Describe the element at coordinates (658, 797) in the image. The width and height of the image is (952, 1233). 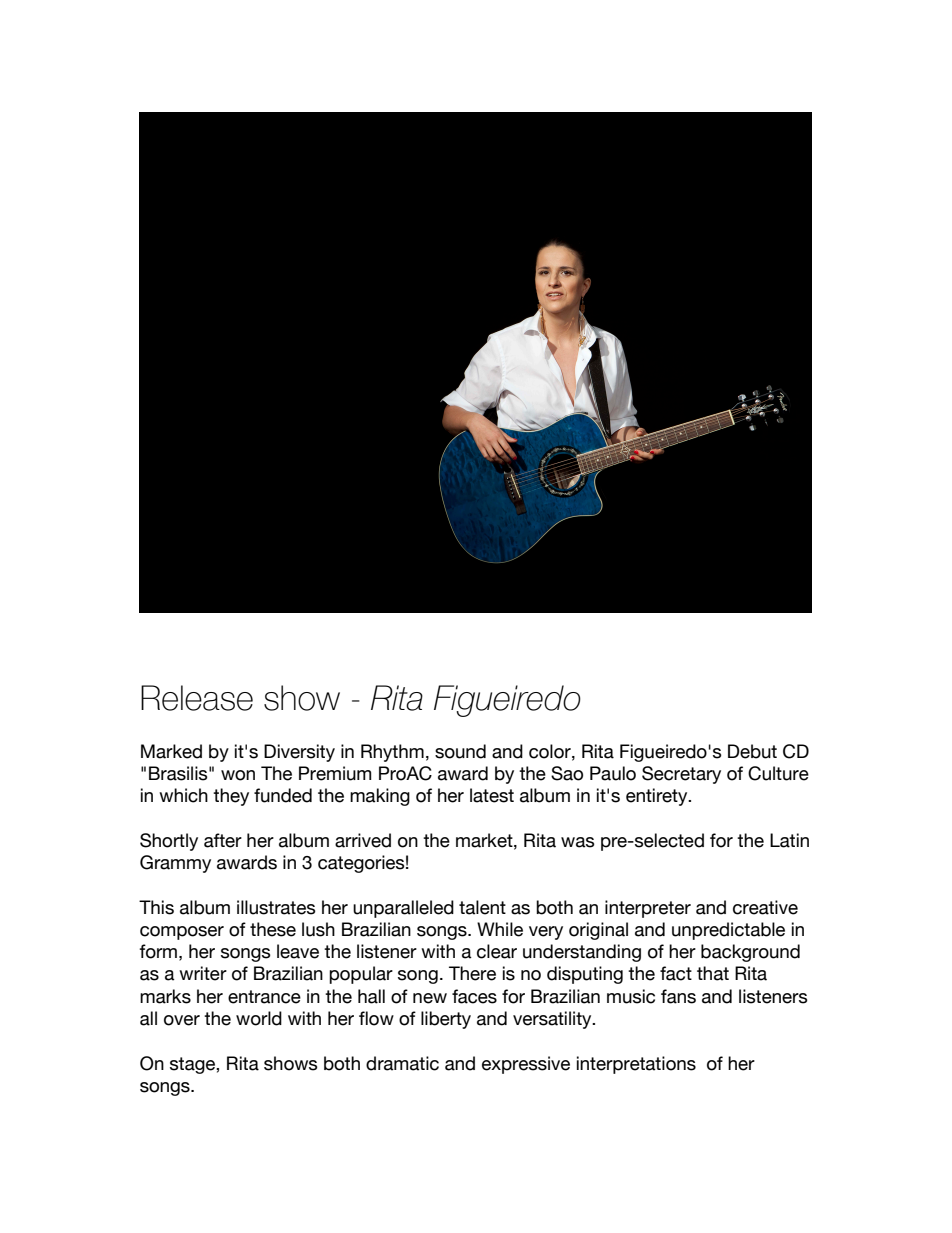
I see `entirety` at that location.
